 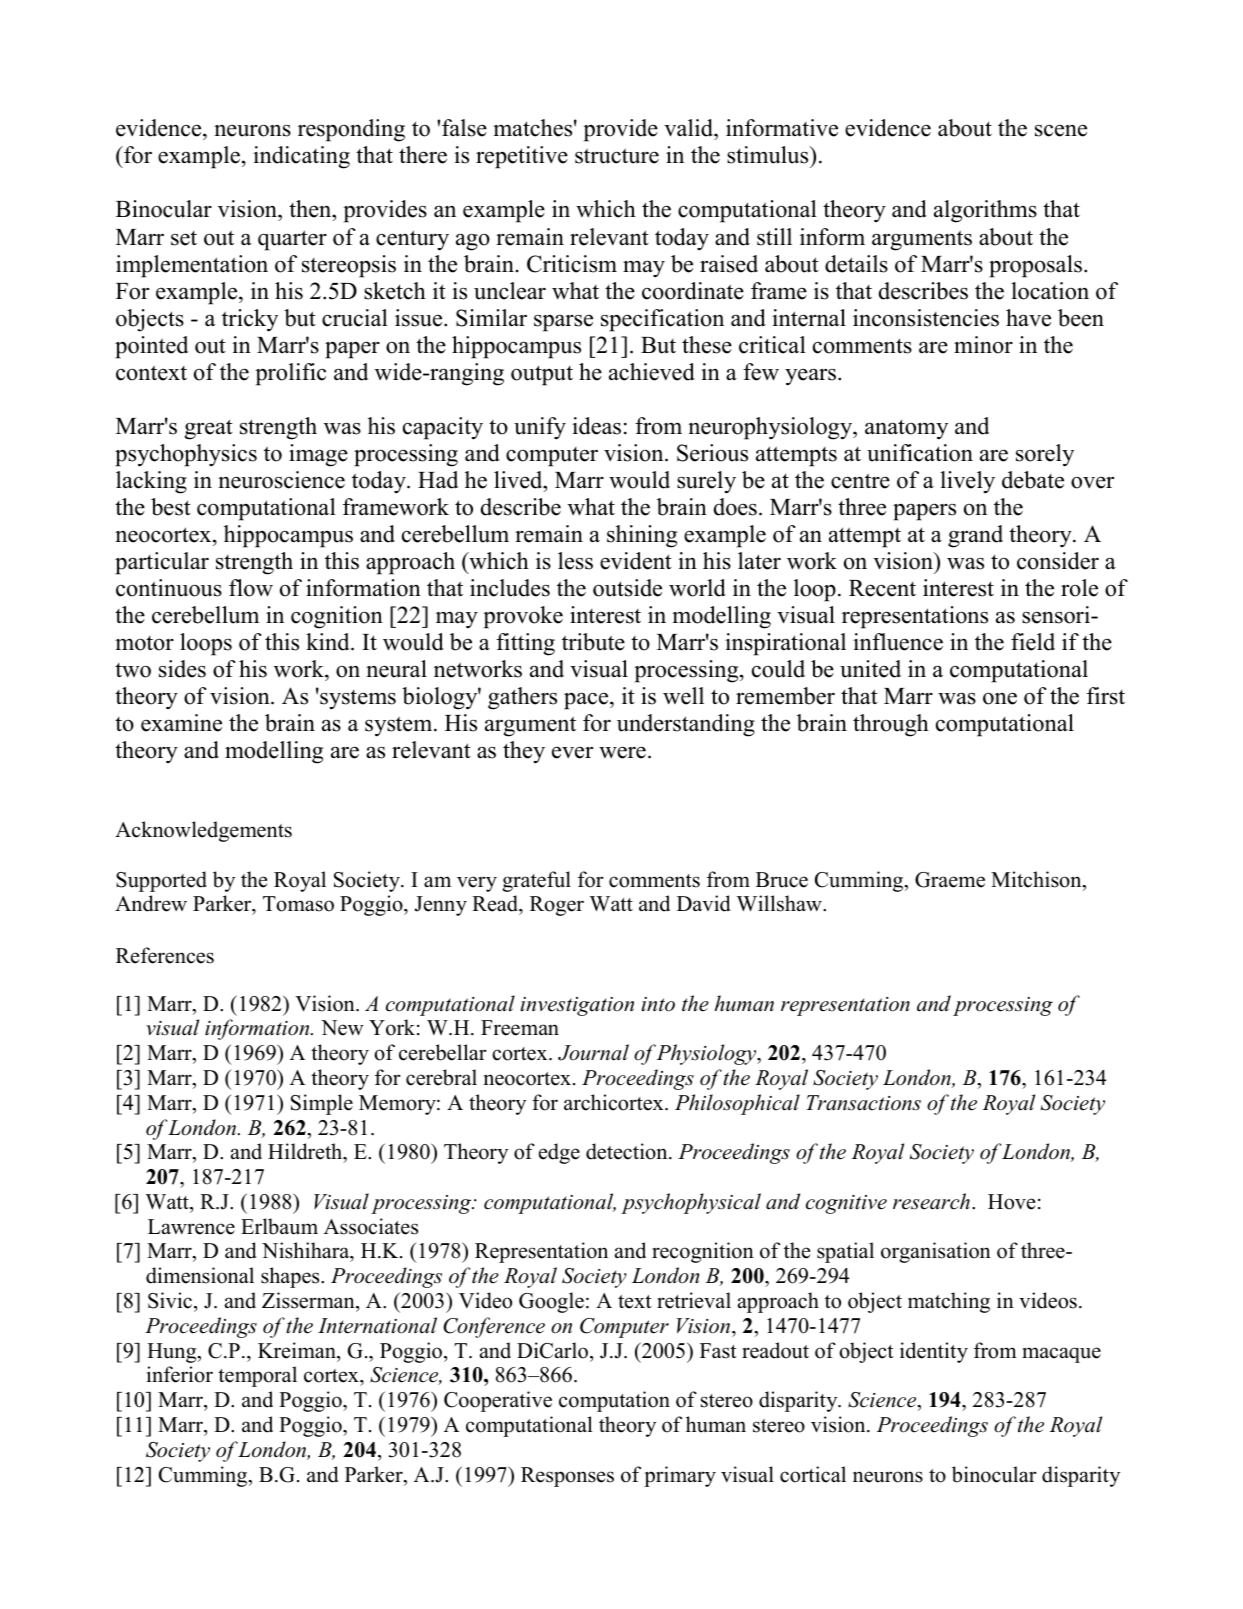 What do you see at coordinates (318, 455) in the screenshot?
I see `image` at bounding box center [318, 455].
